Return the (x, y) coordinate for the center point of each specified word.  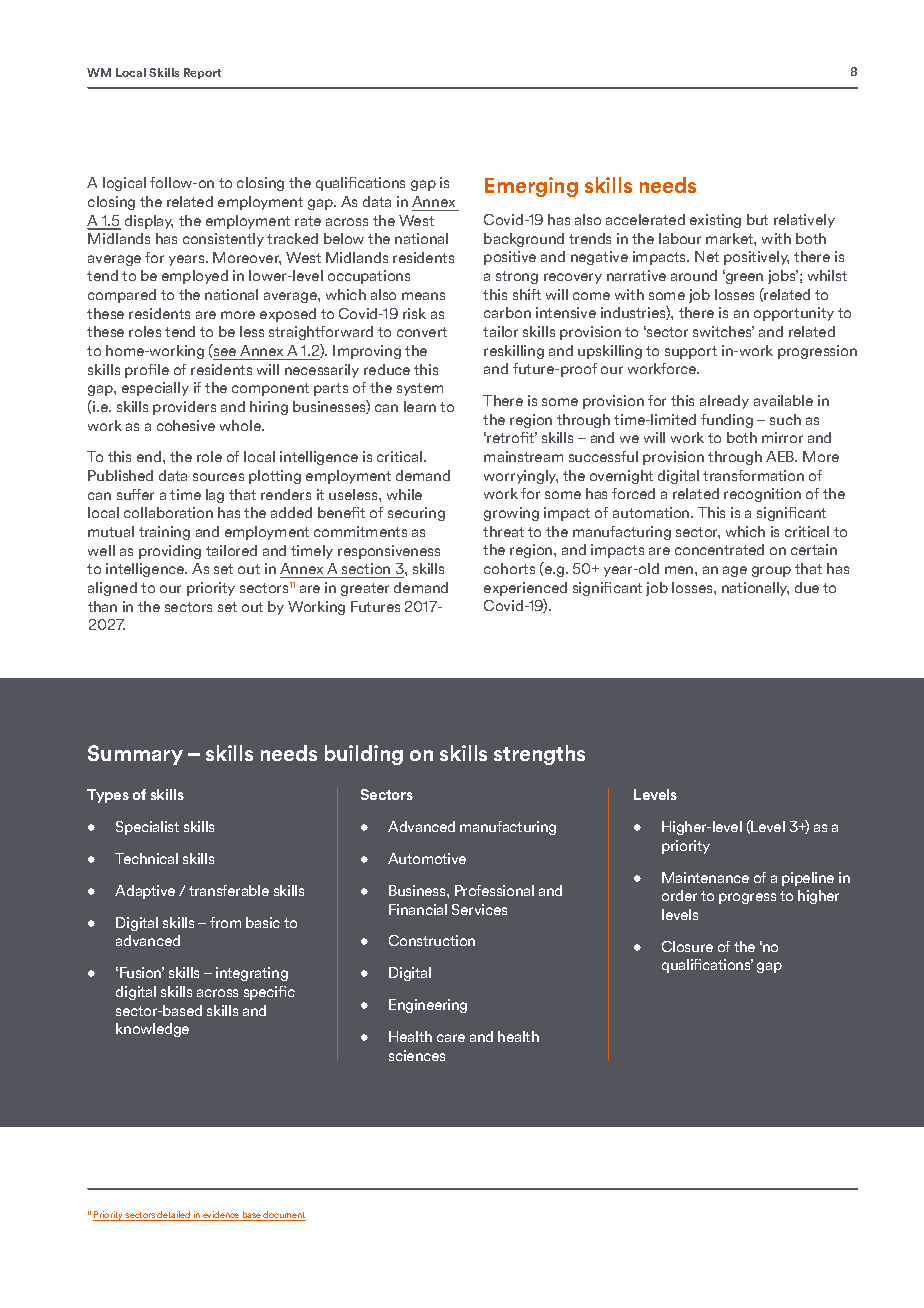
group (771, 571)
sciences (417, 1055)
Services (479, 909)
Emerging (531, 187)
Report (202, 73)
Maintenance (705, 877)
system (420, 389)
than (102, 606)
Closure (687, 946)
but (757, 219)
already (724, 402)
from (225, 922)
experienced (525, 589)
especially (155, 389)
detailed (174, 1216)
